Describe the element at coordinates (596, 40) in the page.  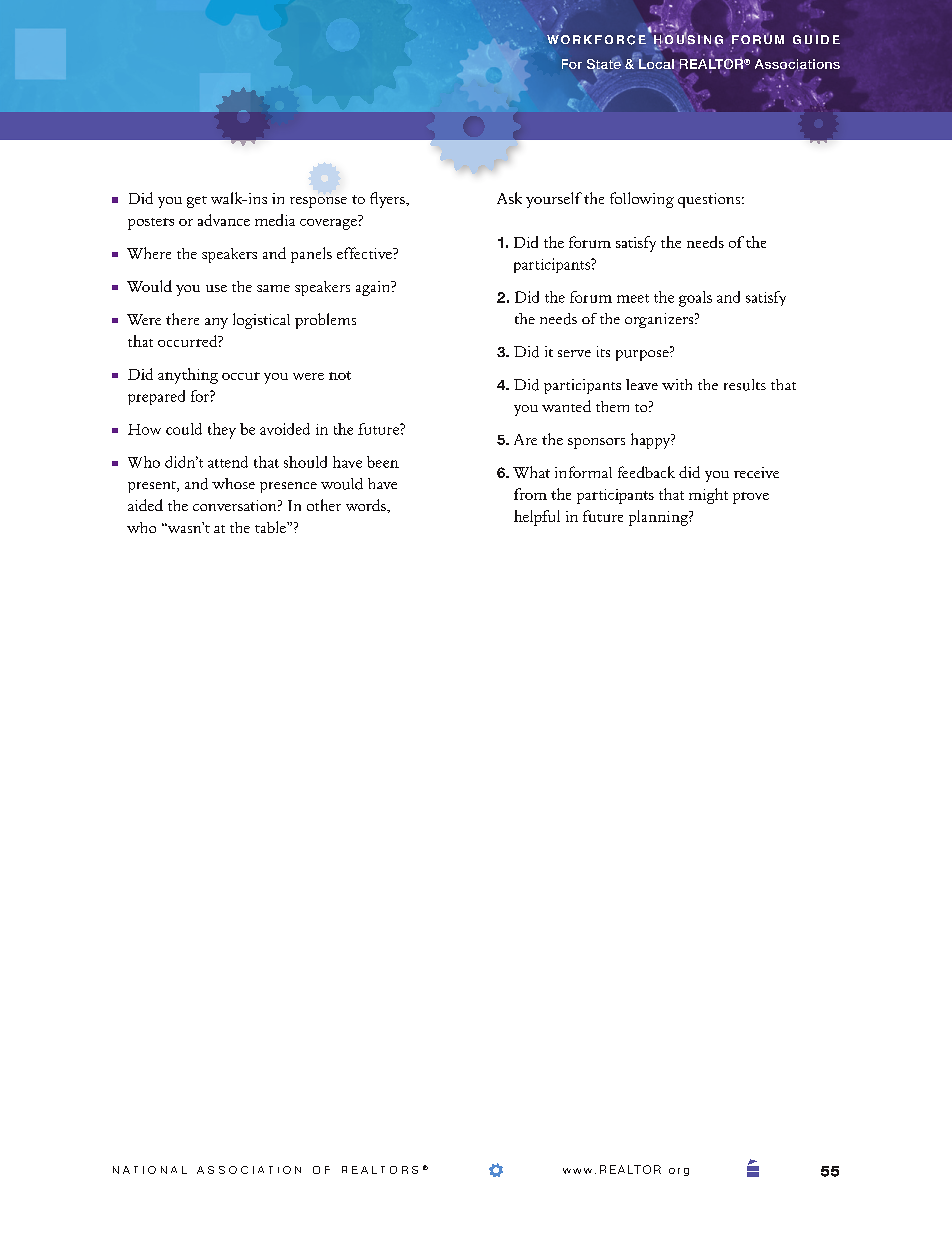
I see `Workforce` at that location.
